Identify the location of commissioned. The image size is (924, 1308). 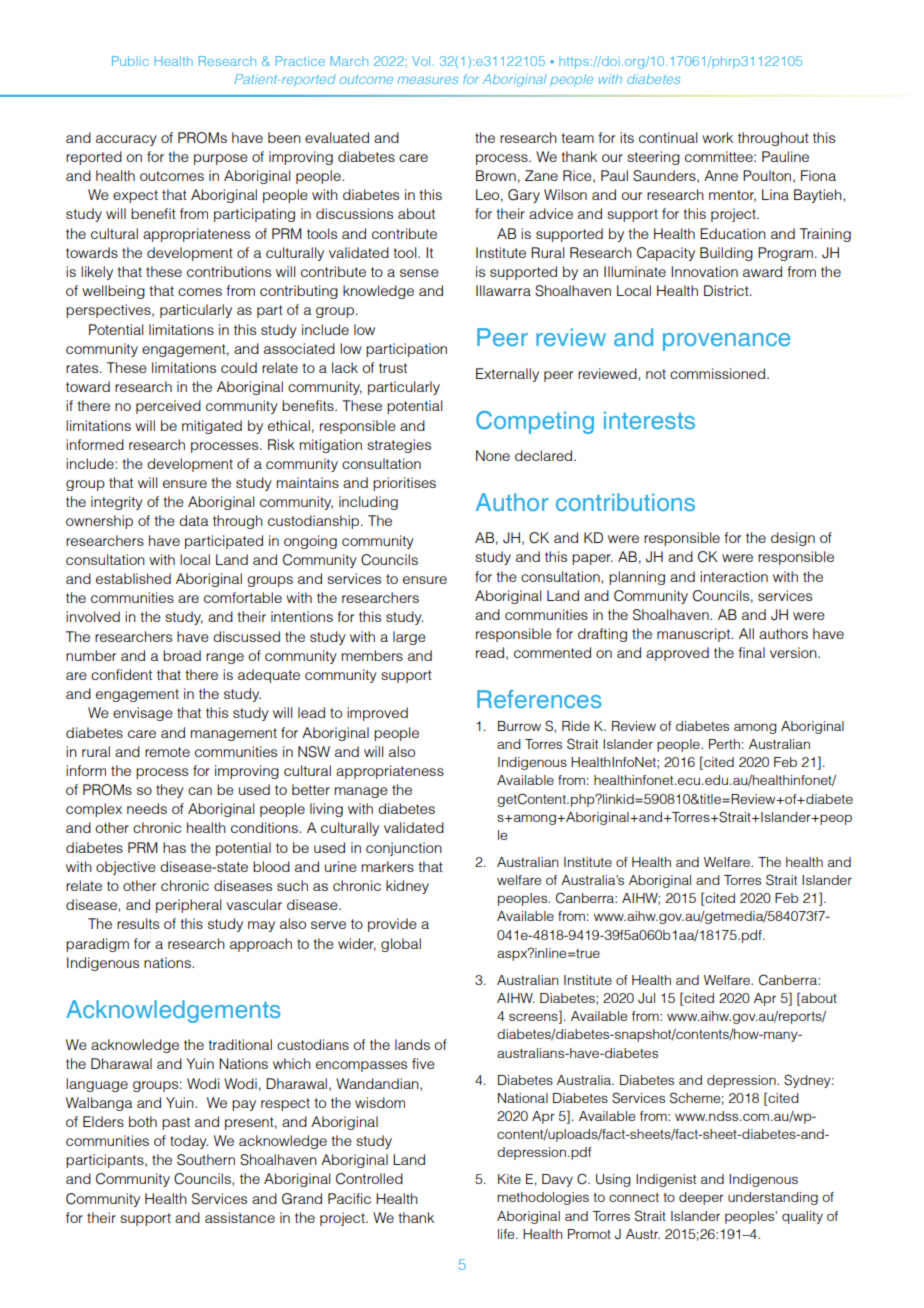
(717, 373).
